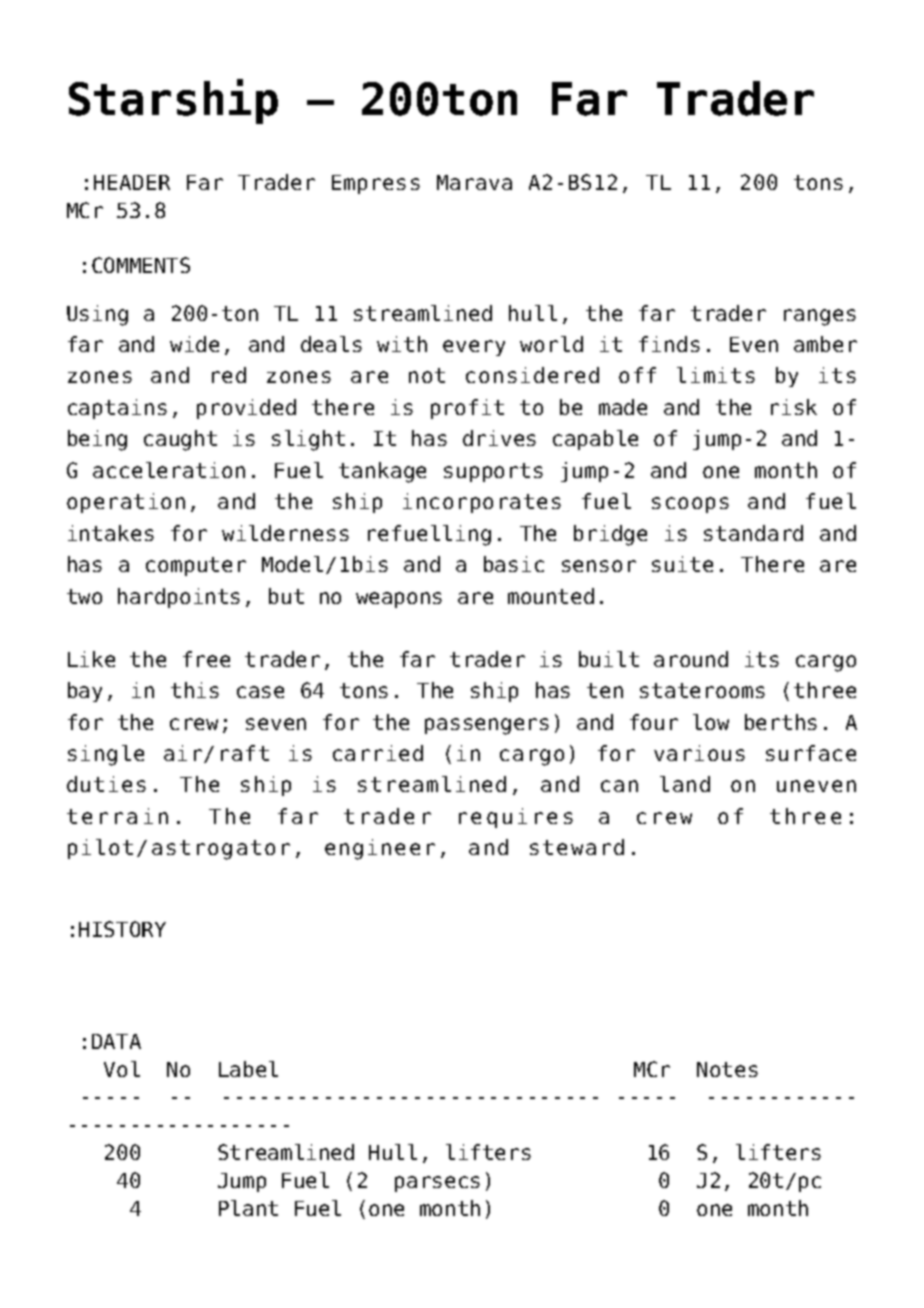 The height and width of the page is (1308, 924). What do you see at coordinates (493, 472) in the page?
I see `supports` at bounding box center [493, 472].
